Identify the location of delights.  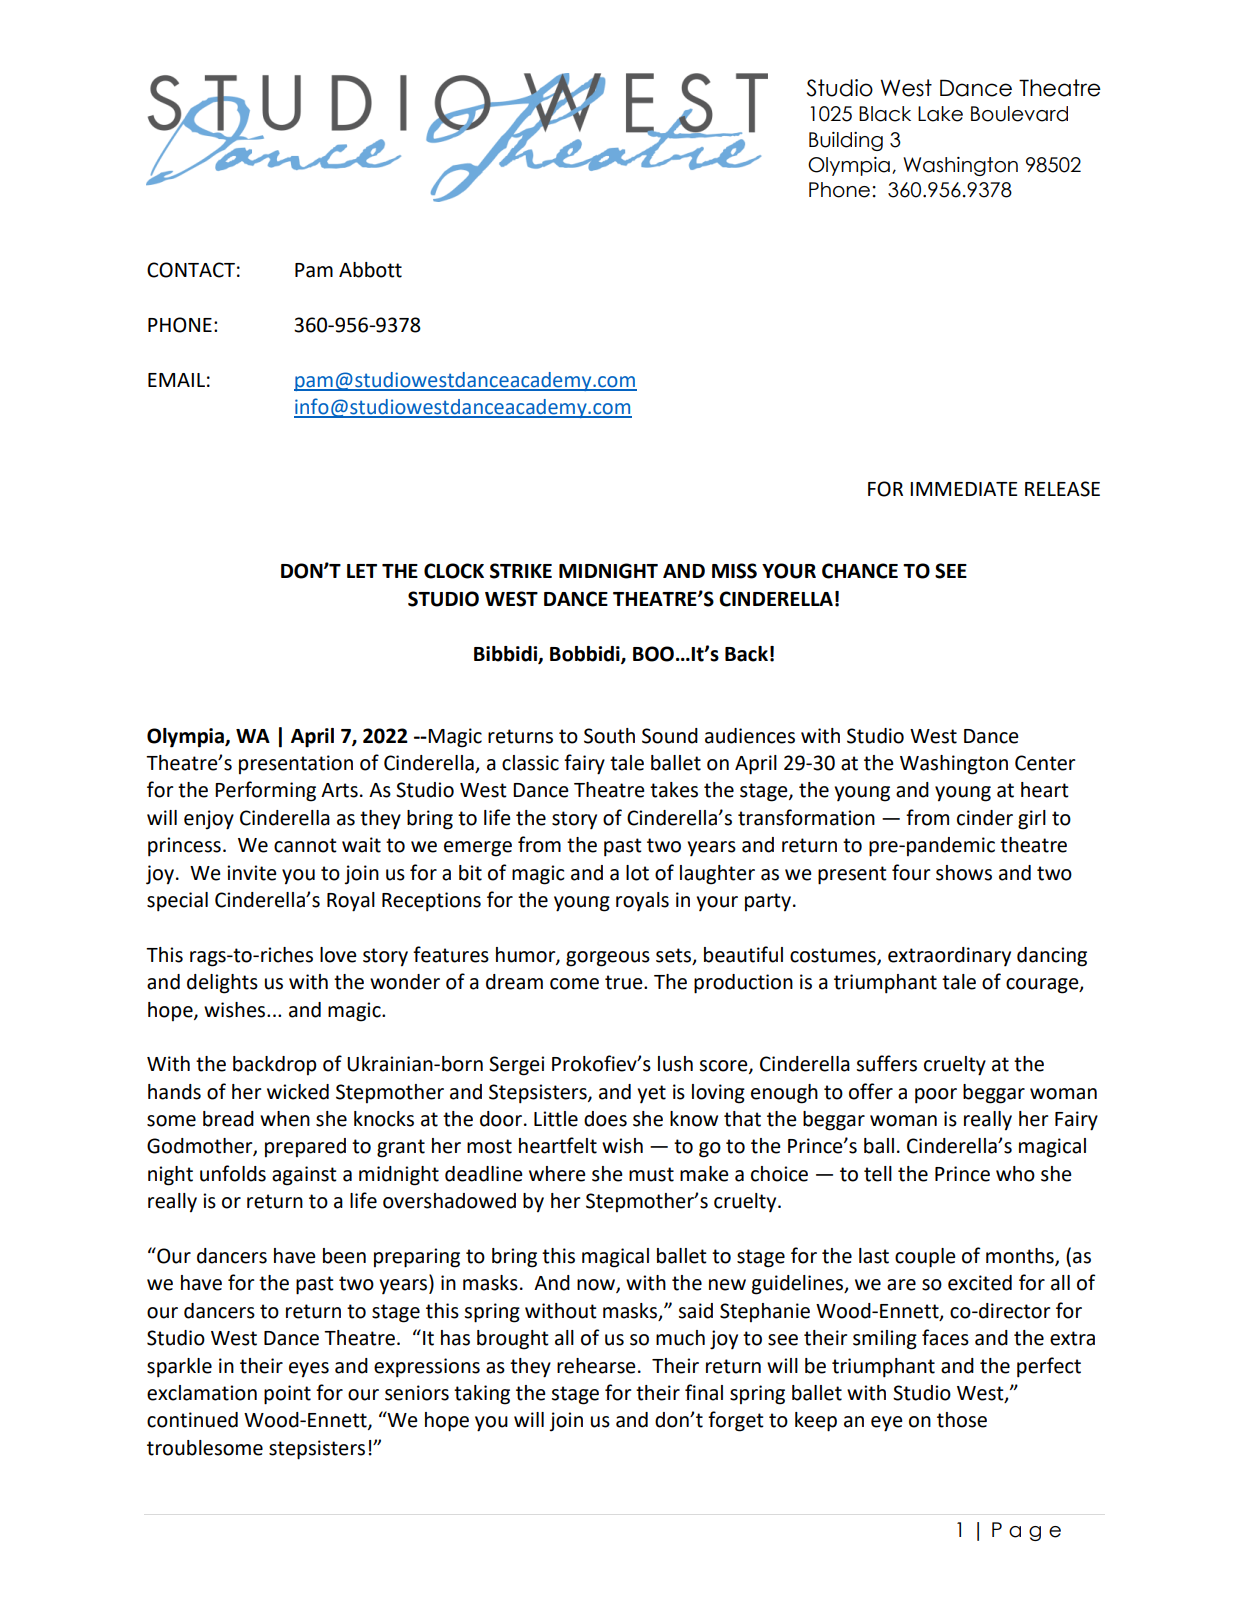
(222, 984).
